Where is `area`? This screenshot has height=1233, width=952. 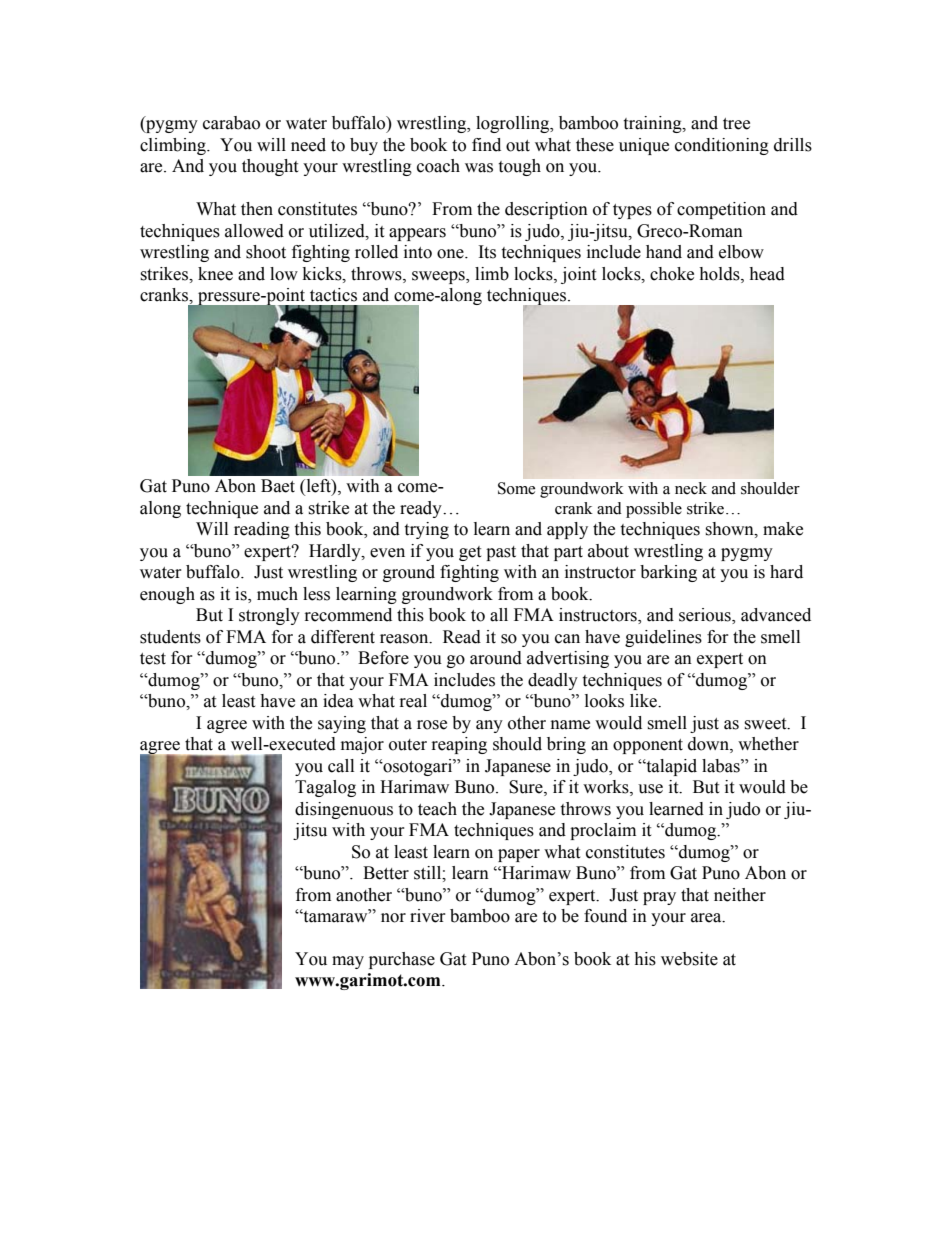 area is located at coordinates (707, 918).
